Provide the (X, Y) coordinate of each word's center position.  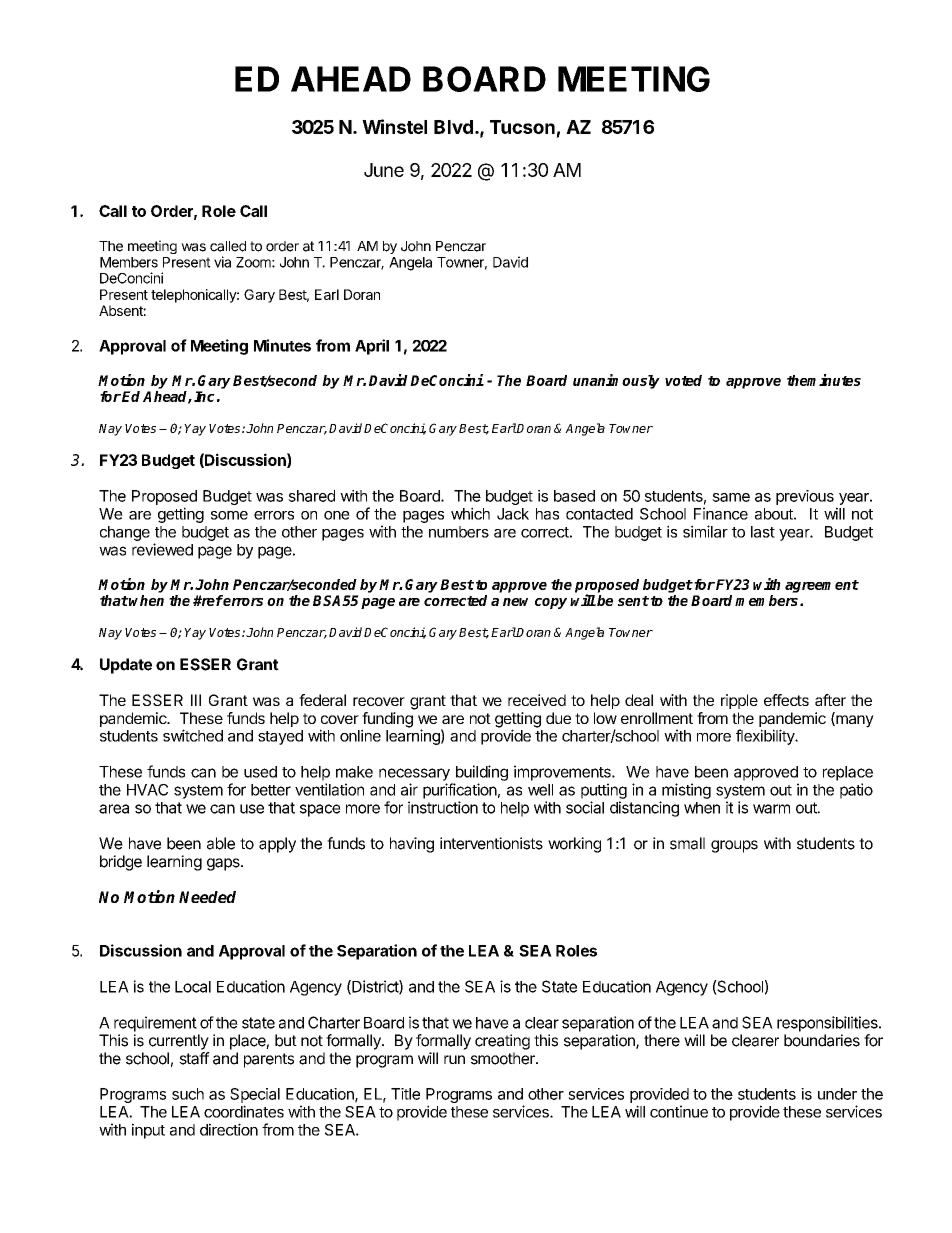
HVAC (147, 790)
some (229, 515)
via (222, 262)
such (188, 1094)
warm (771, 809)
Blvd (453, 127)
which (470, 513)
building (482, 773)
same (731, 497)
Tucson (522, 127)
